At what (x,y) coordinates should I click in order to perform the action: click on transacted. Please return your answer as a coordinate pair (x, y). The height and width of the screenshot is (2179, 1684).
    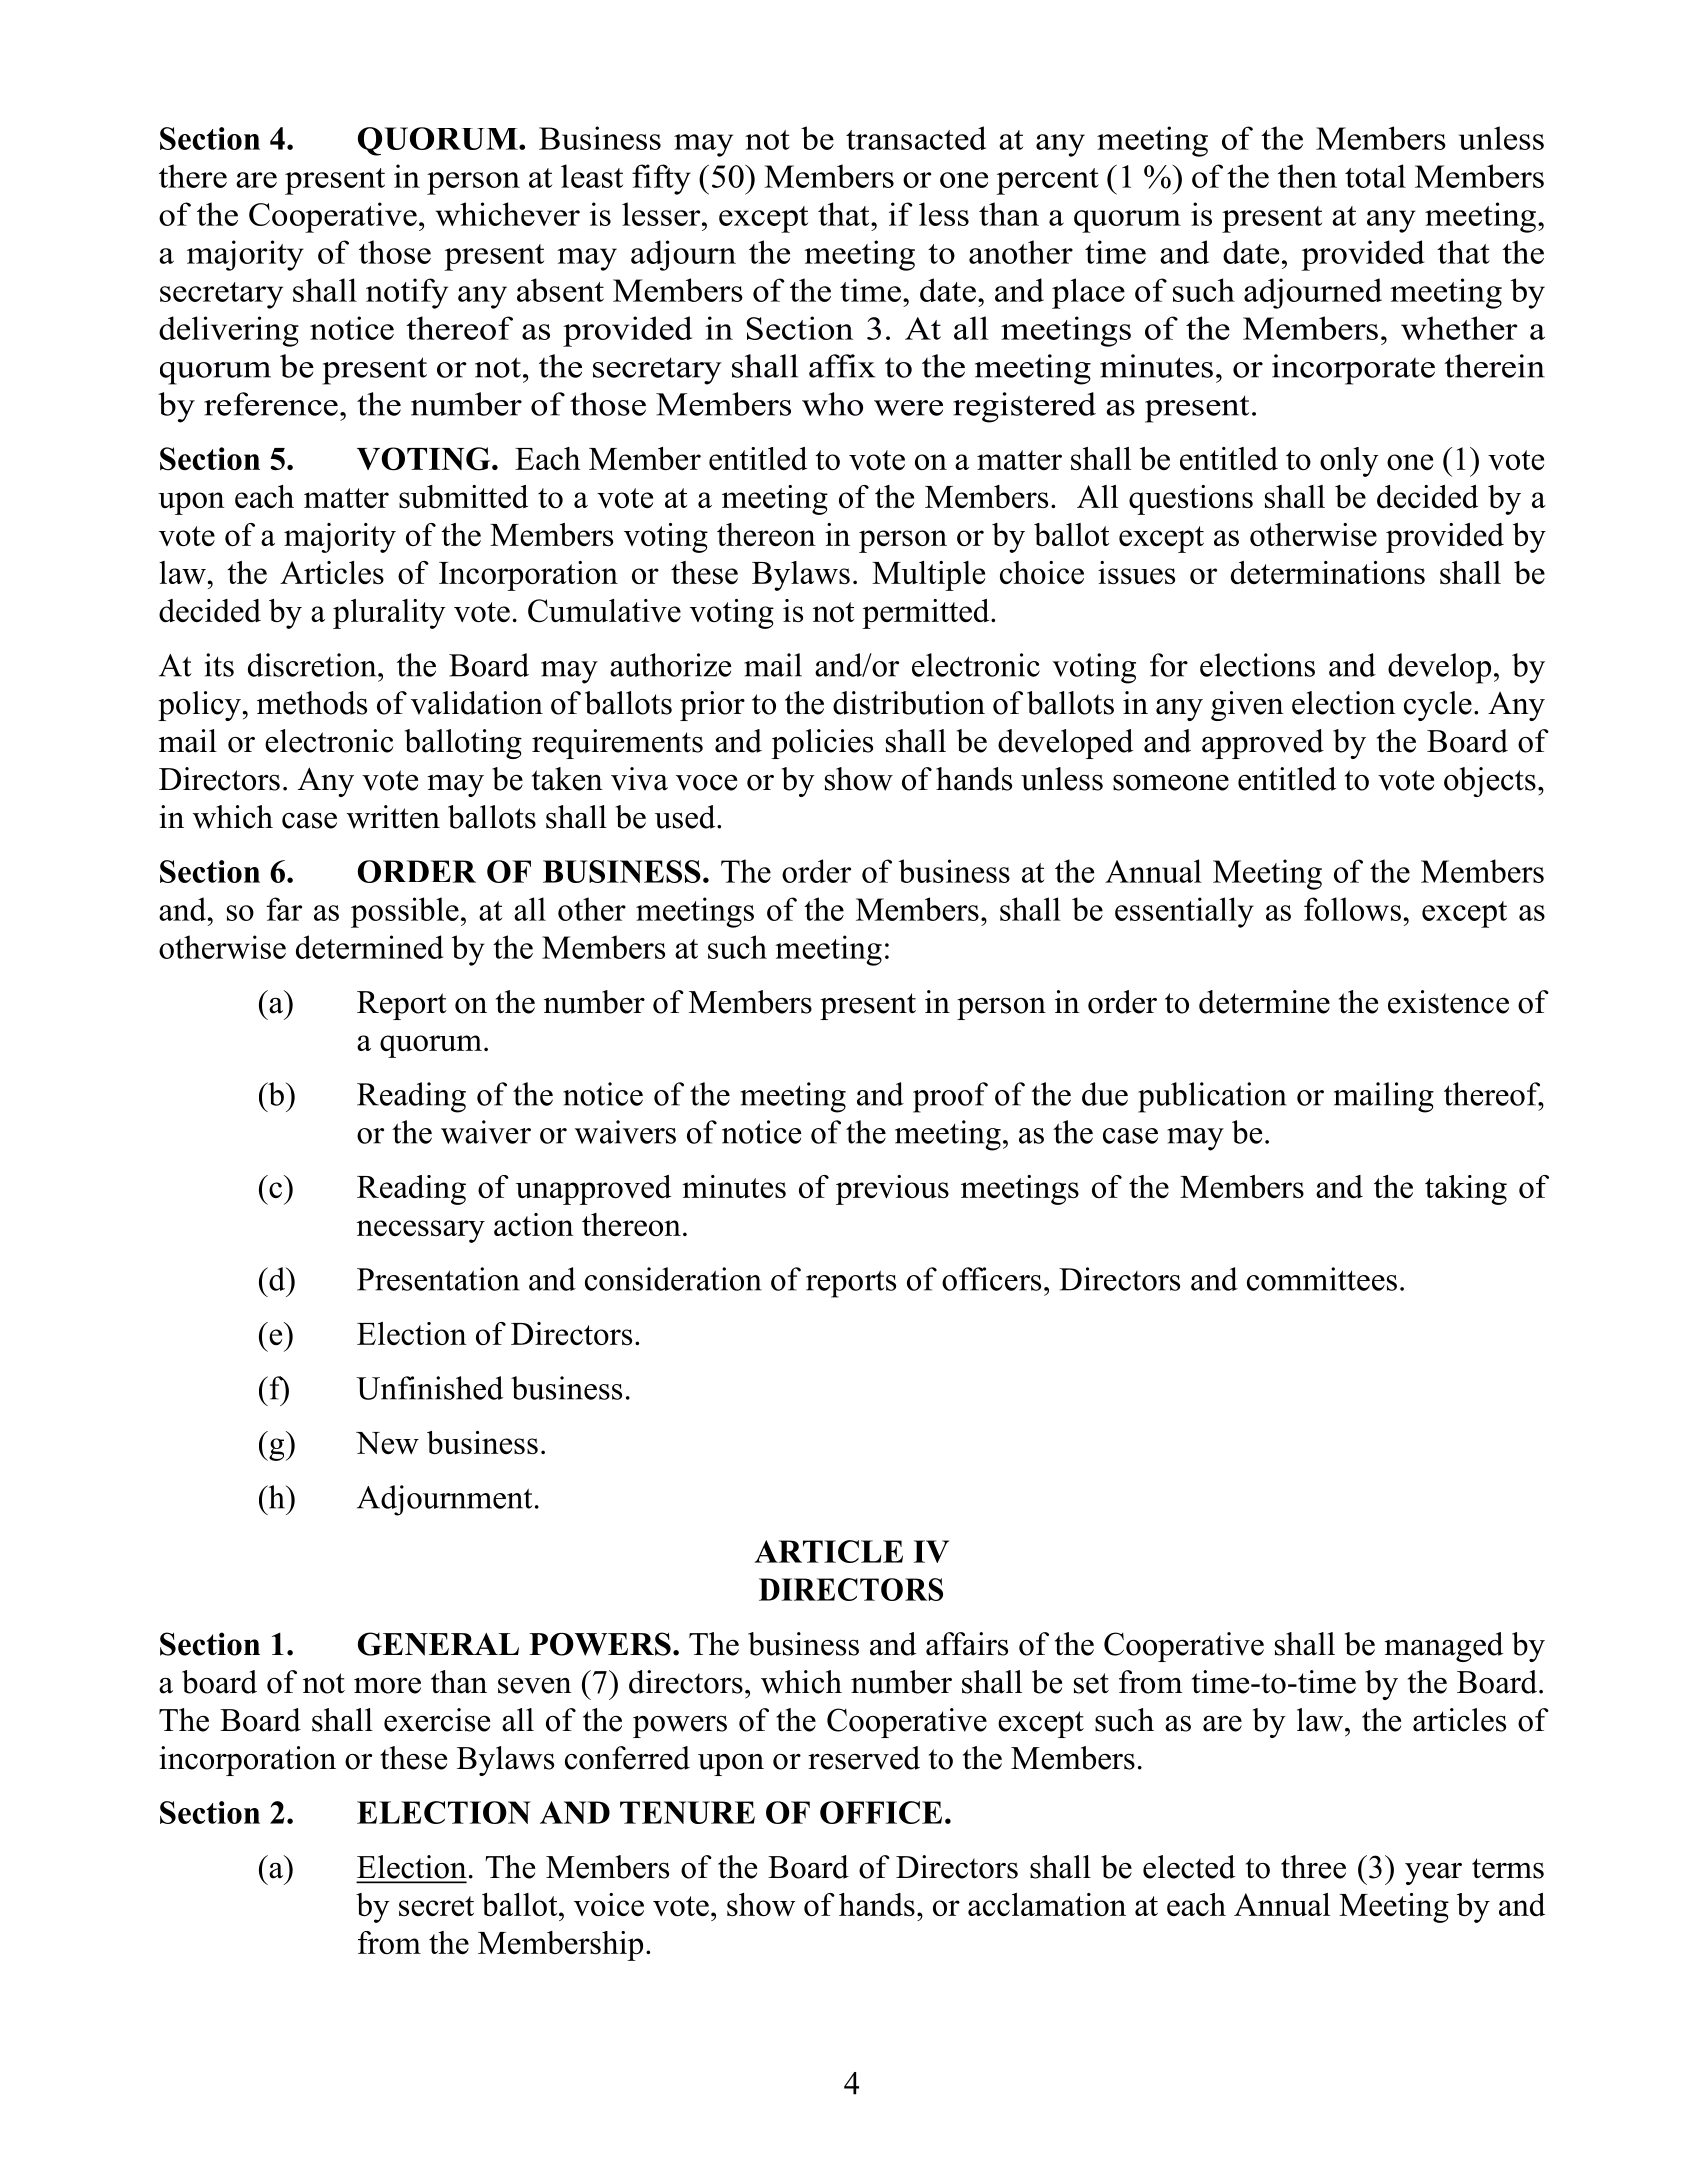
    Looking at the image, I should click on (916, 138).
